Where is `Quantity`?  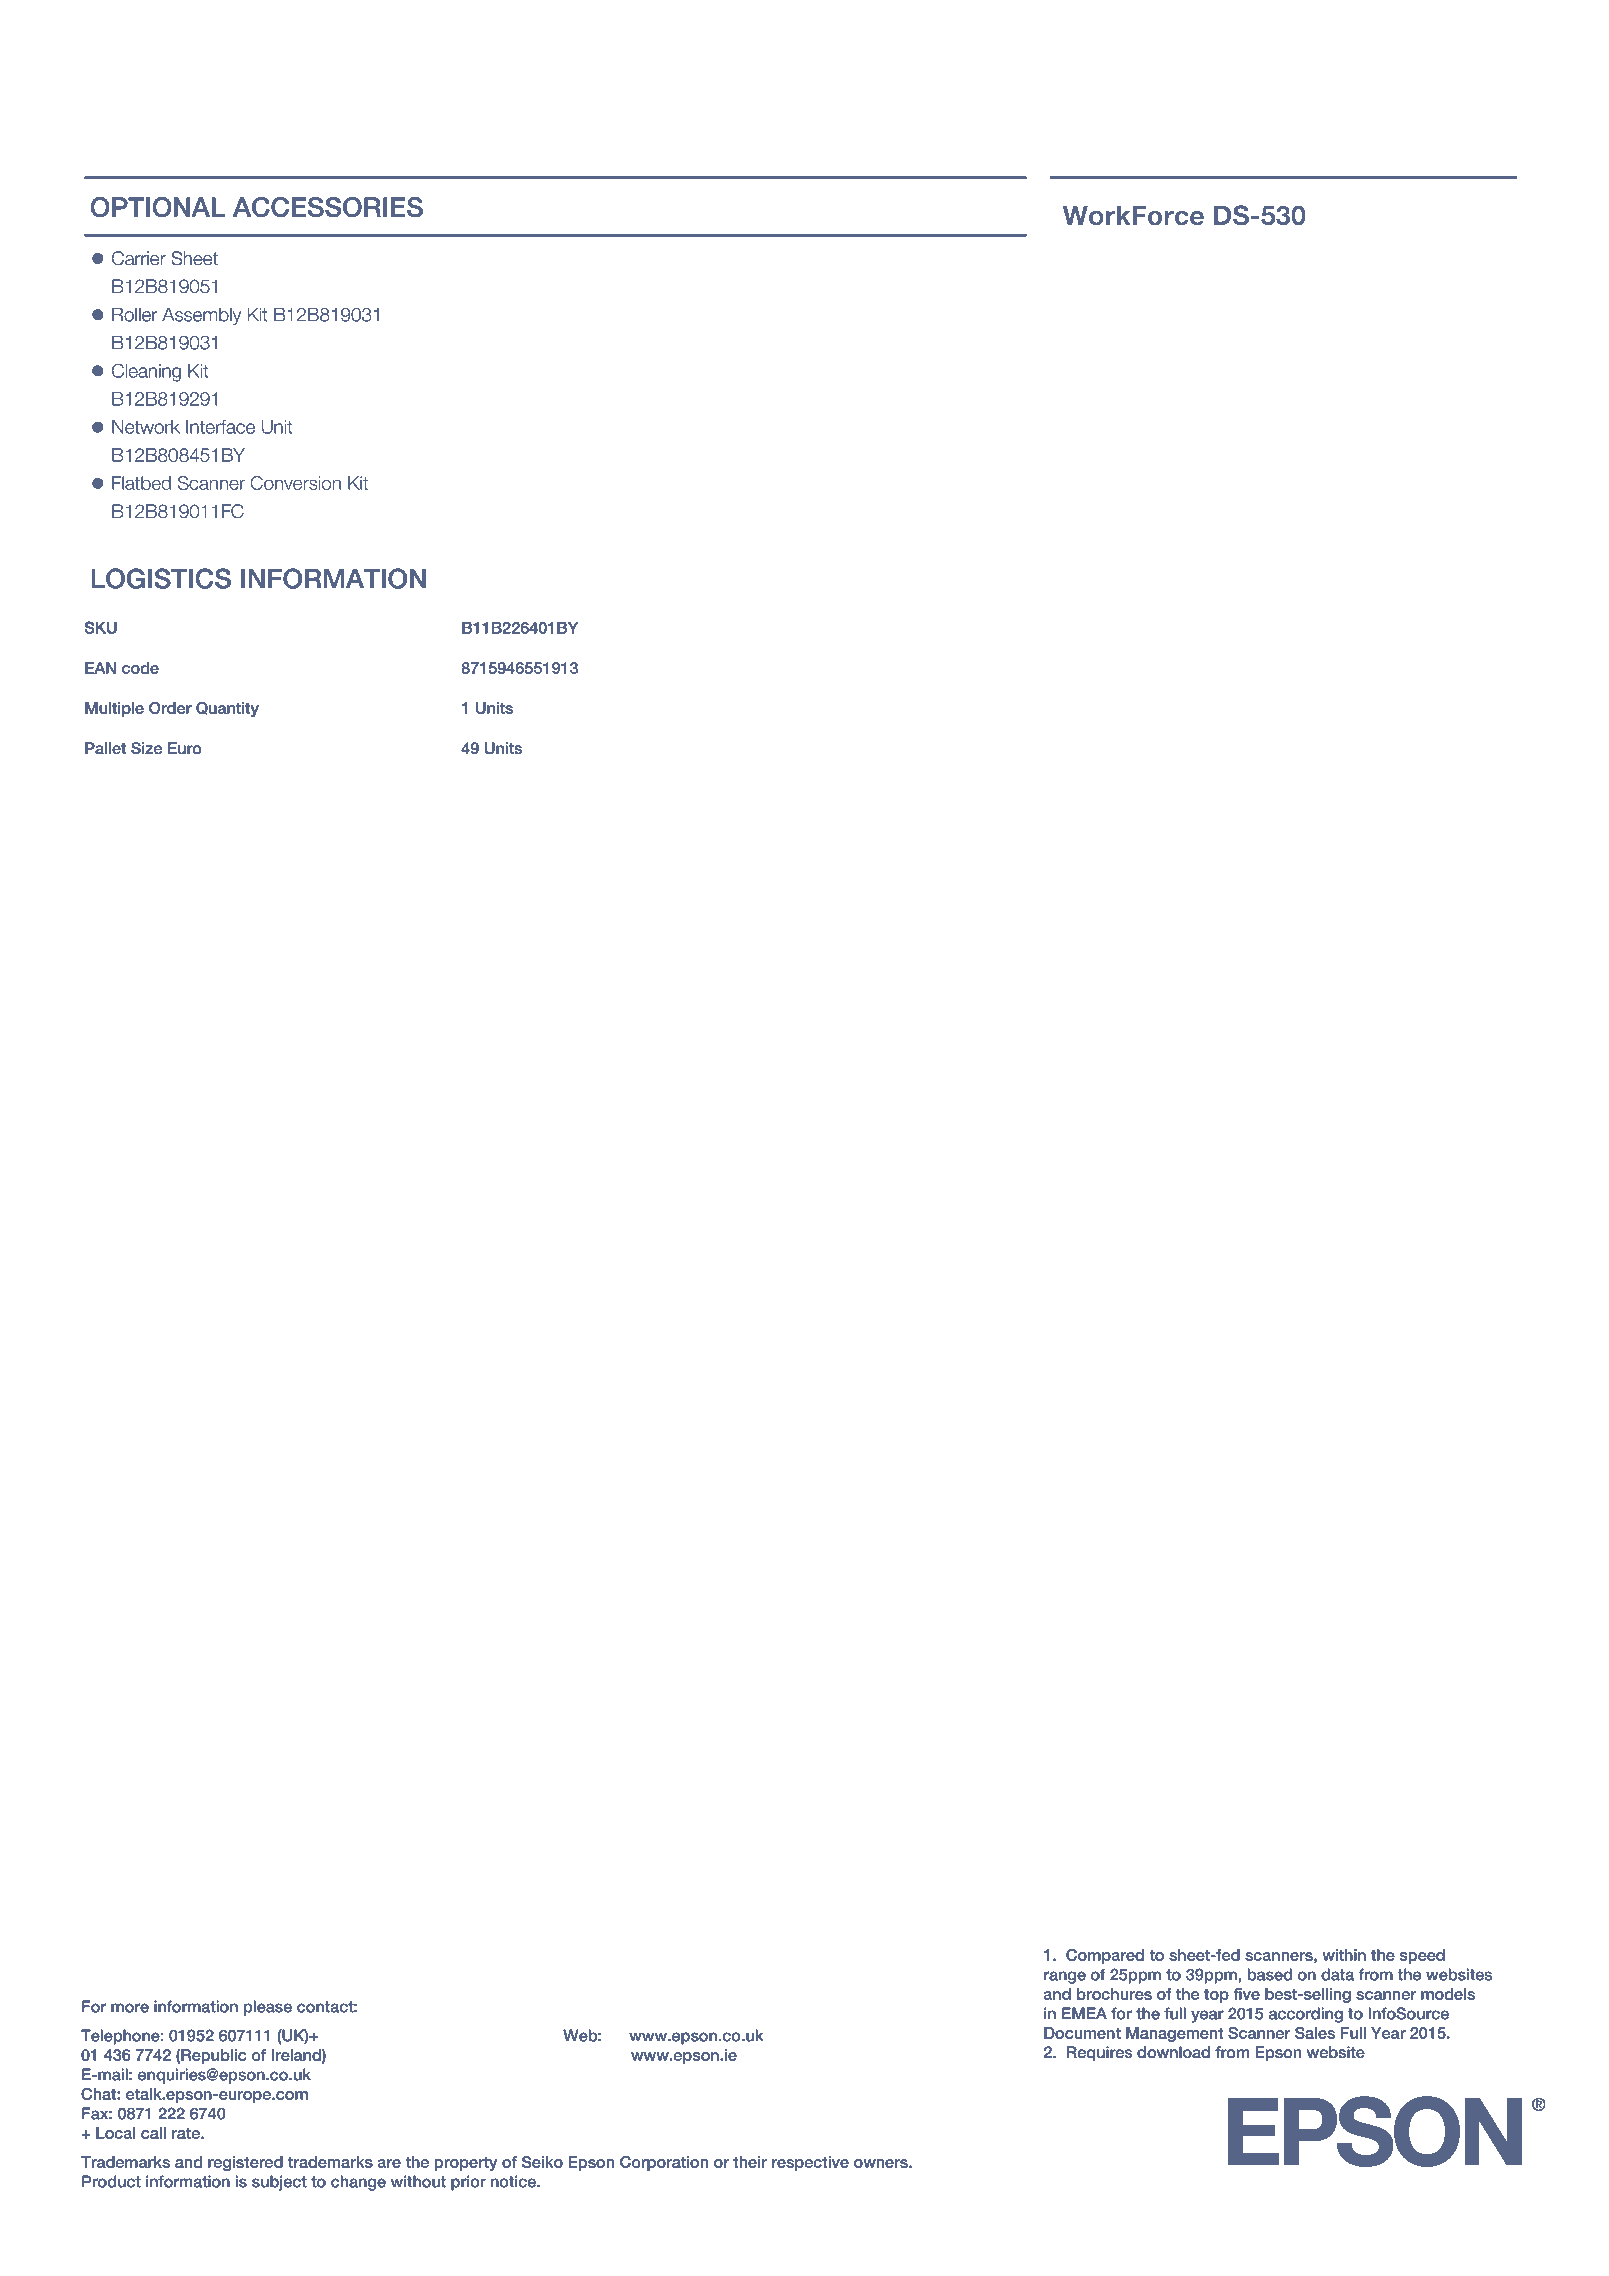
Quantity is located at coordinates (227, 709).
